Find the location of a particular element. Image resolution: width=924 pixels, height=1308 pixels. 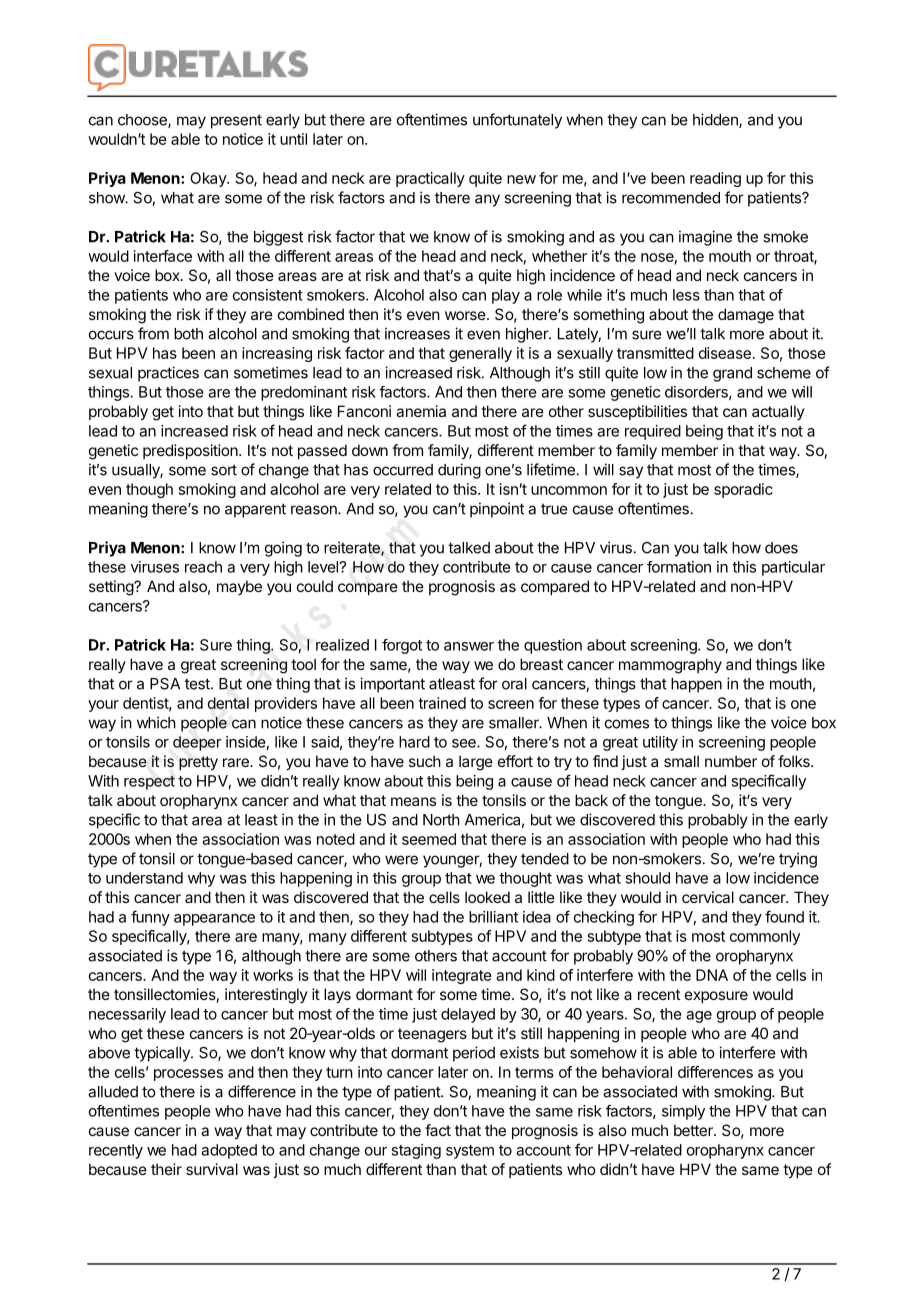

practically is located at coordinates (430, 179).
